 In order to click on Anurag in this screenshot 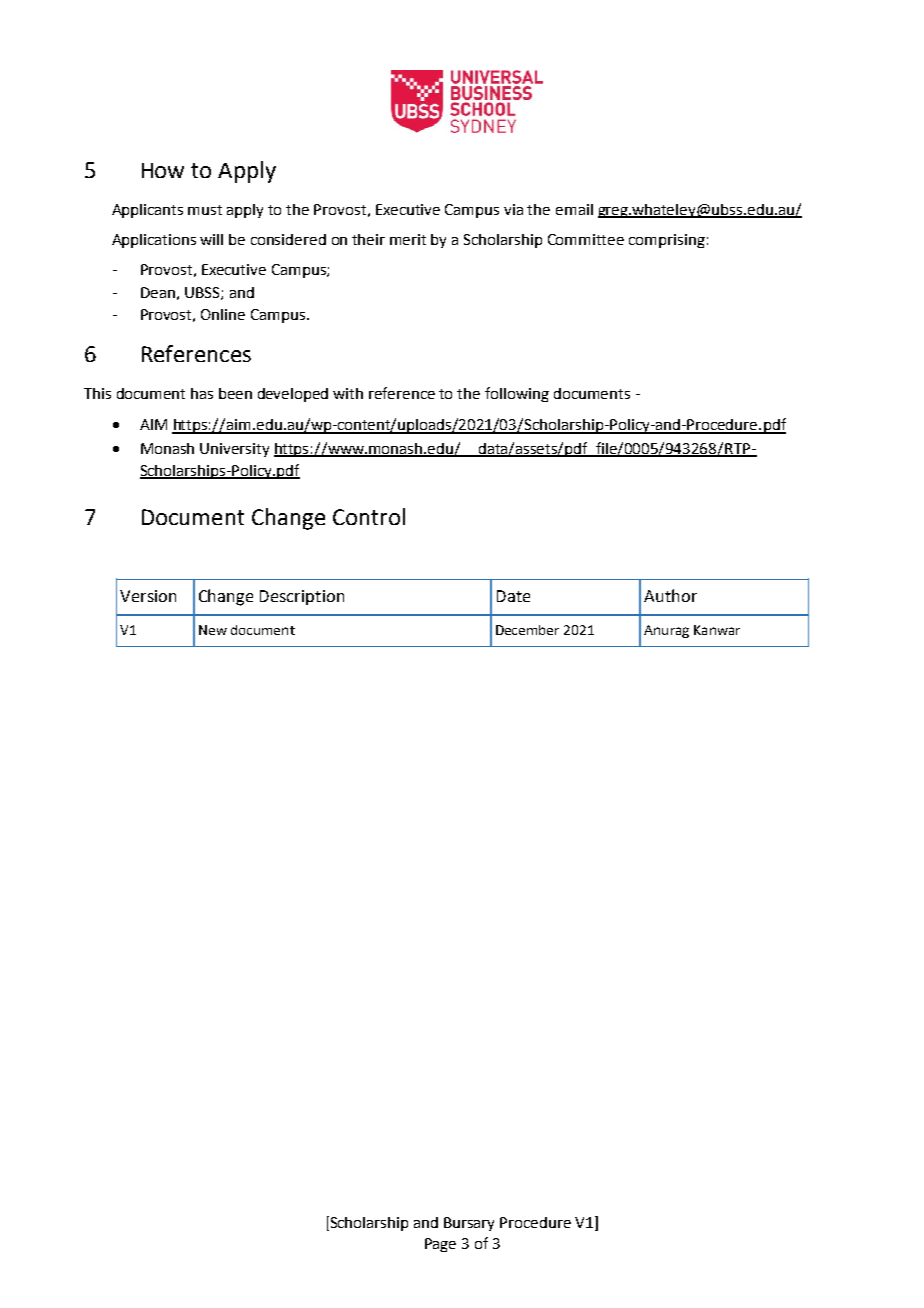, I will do `click(666, 631)`.
